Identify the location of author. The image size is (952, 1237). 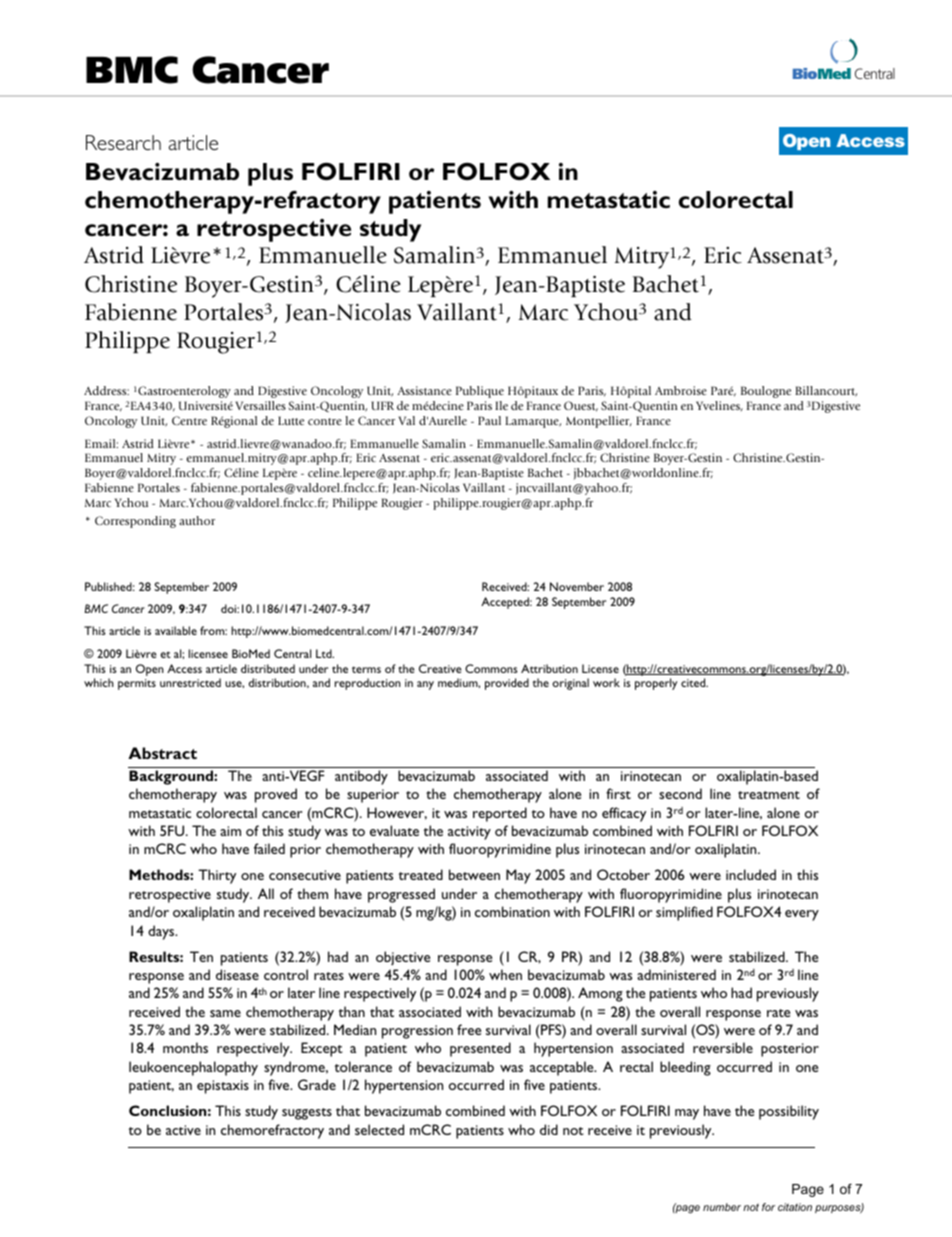
(197, 520).
